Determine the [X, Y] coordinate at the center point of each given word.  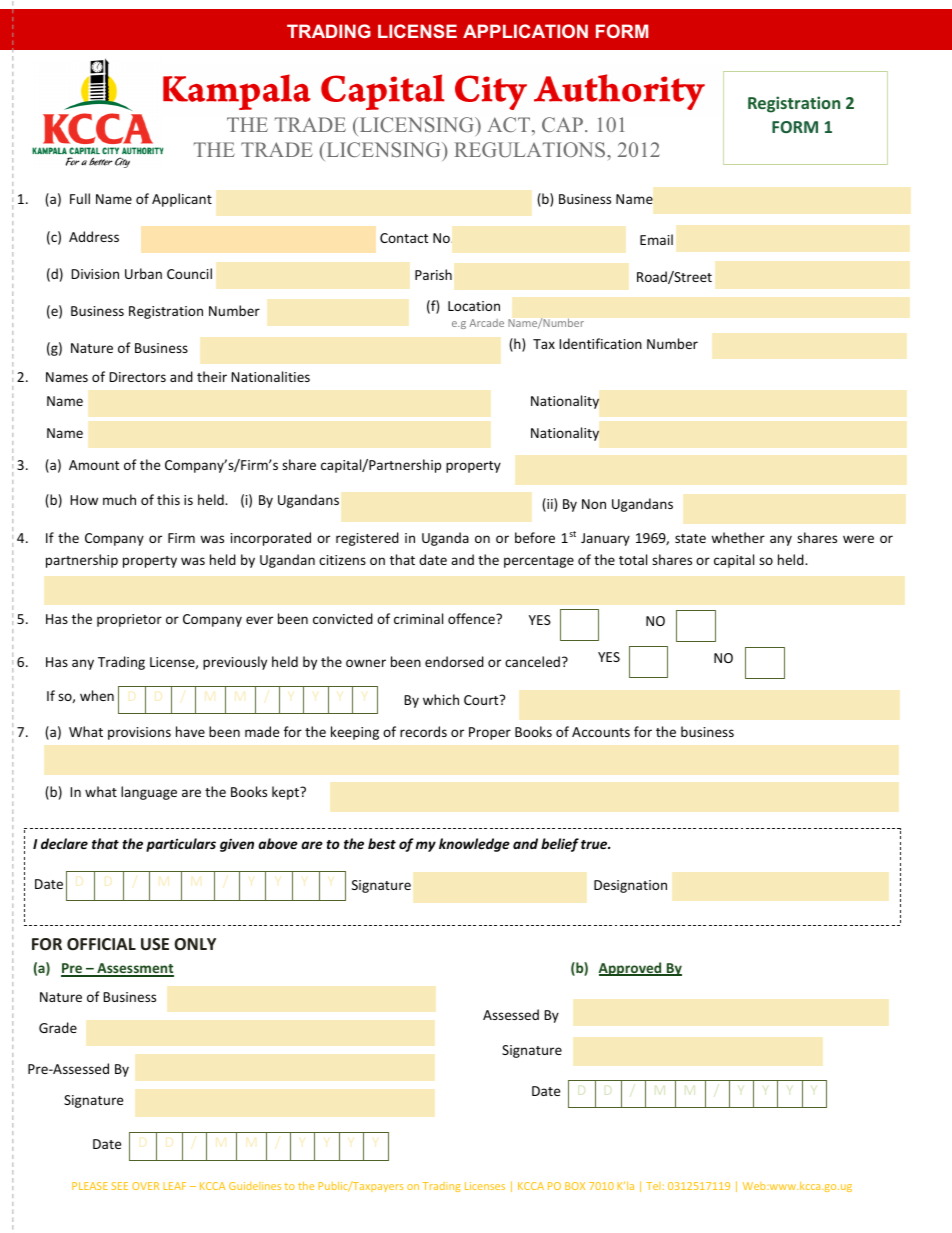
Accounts [601, 732]
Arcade [486, 323]
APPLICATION [525, 31]
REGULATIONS [531, 149]
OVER [145, 1186]
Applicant [182, 200]
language [149, 793]
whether [738, 537]
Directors [137, 377]
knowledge [474, 845]
